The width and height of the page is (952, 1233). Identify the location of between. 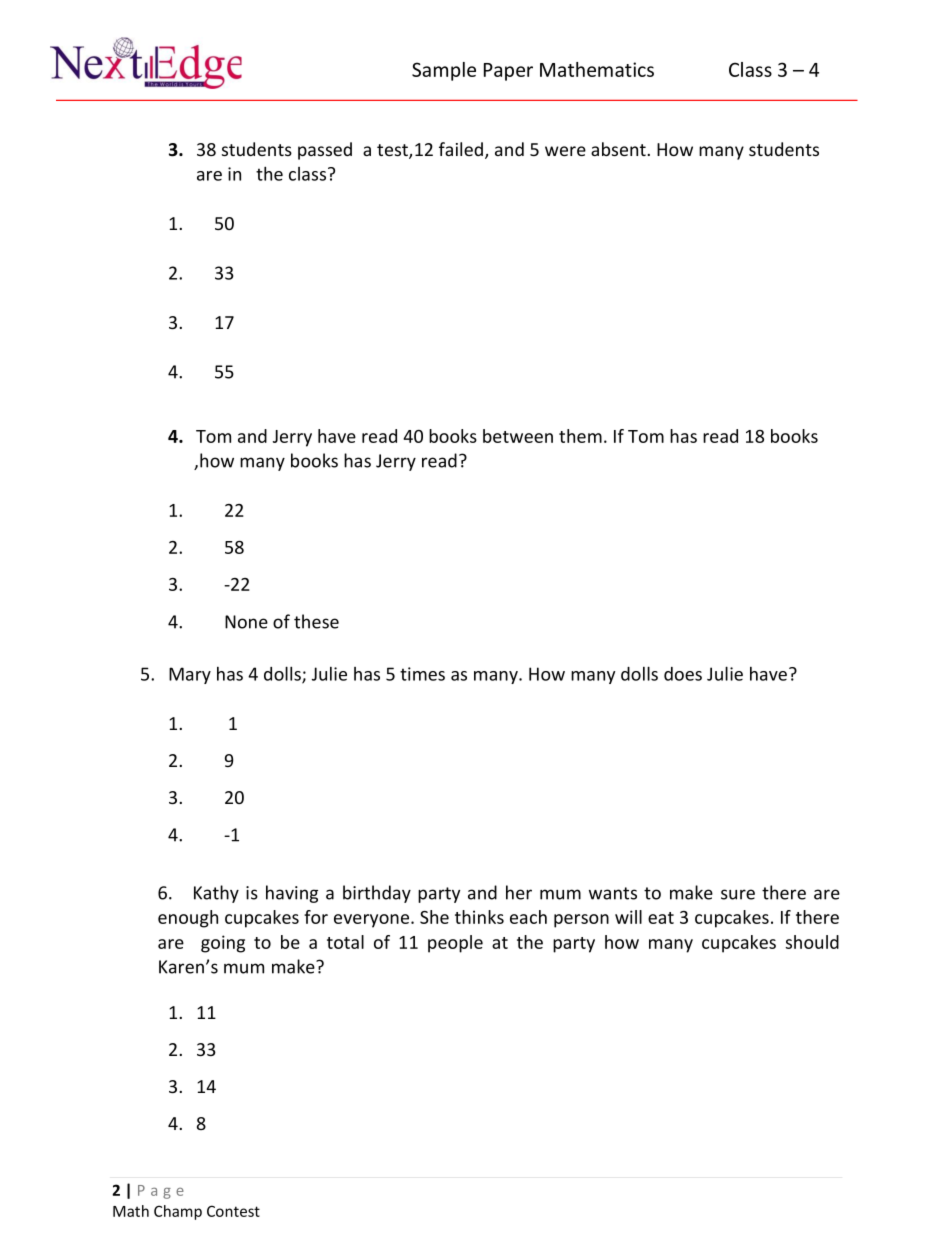
(518, 436).
